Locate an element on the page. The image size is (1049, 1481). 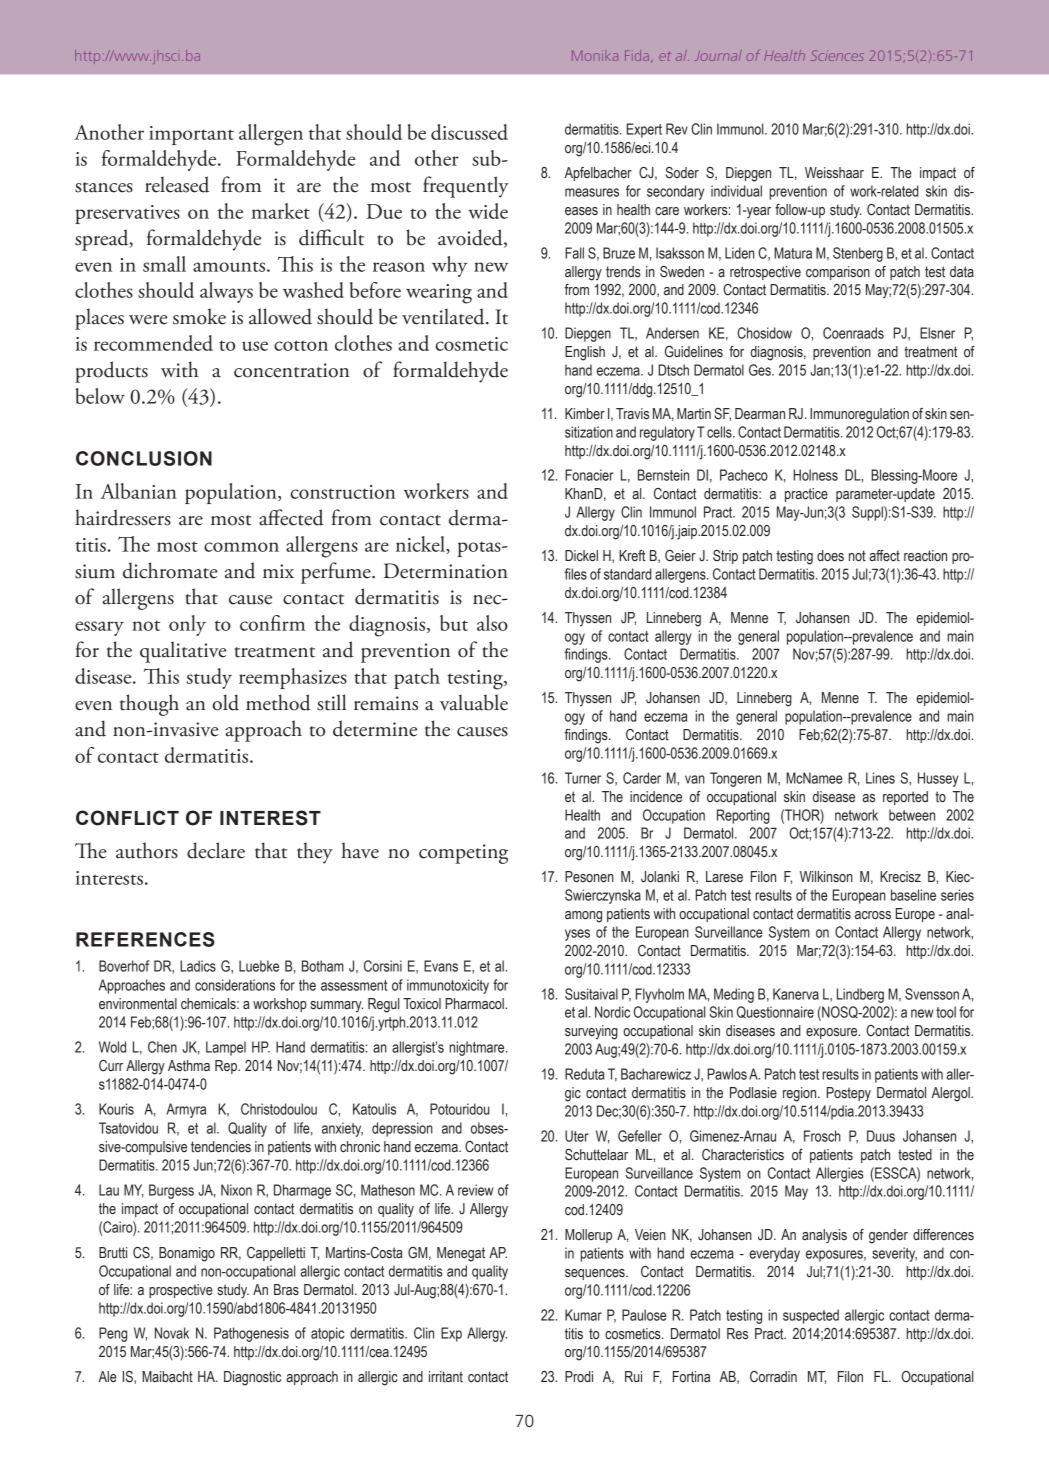
discussed is located at coordinates (469, 132).
